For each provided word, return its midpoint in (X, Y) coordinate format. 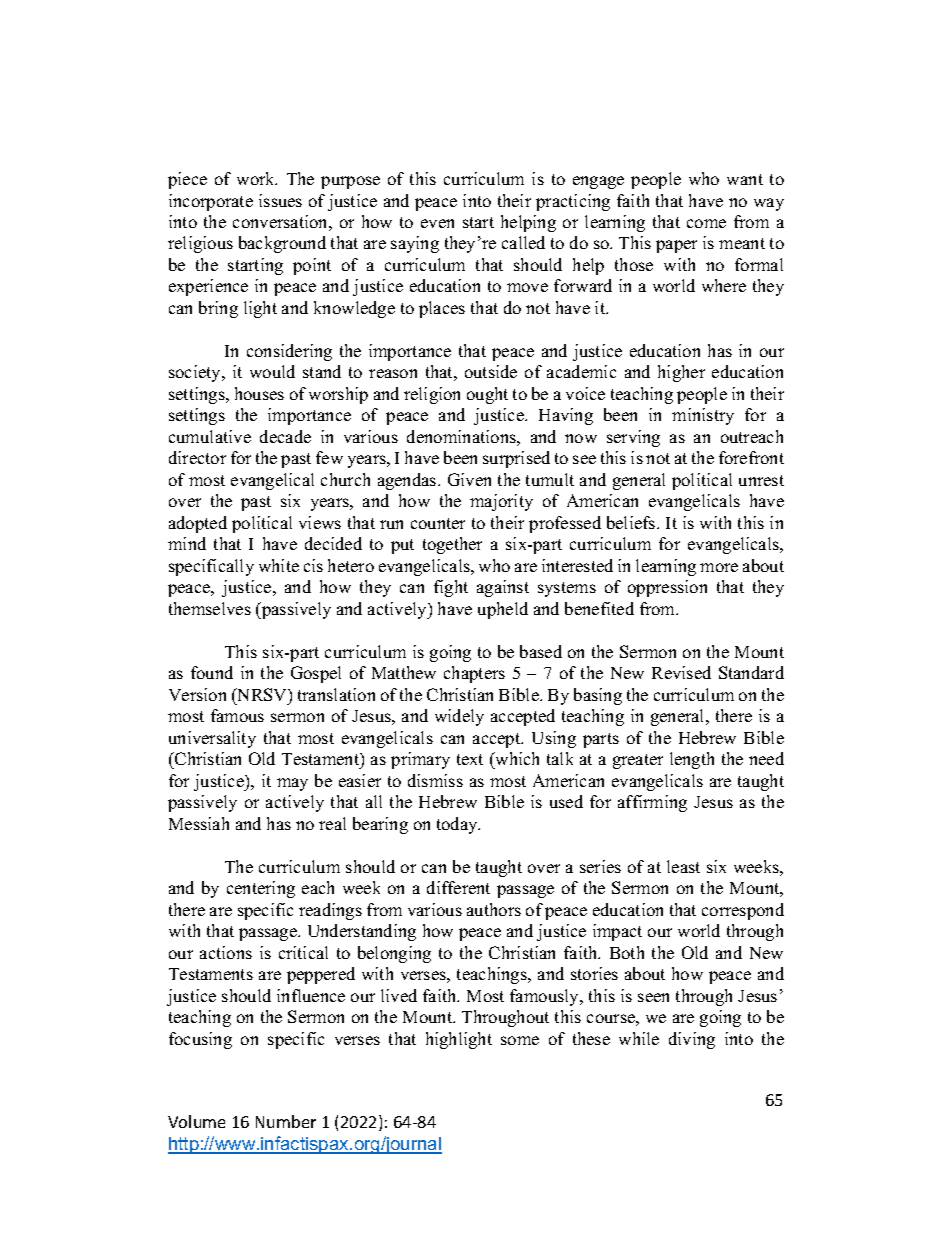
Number (286, 1121)
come (706, 223)
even (437, 223)
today (458, 825)
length (692, 760)
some (520, 1040)
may (292, 784)
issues (280, 200)
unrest (761, 480)
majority (501, 502)
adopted (198, 524)
